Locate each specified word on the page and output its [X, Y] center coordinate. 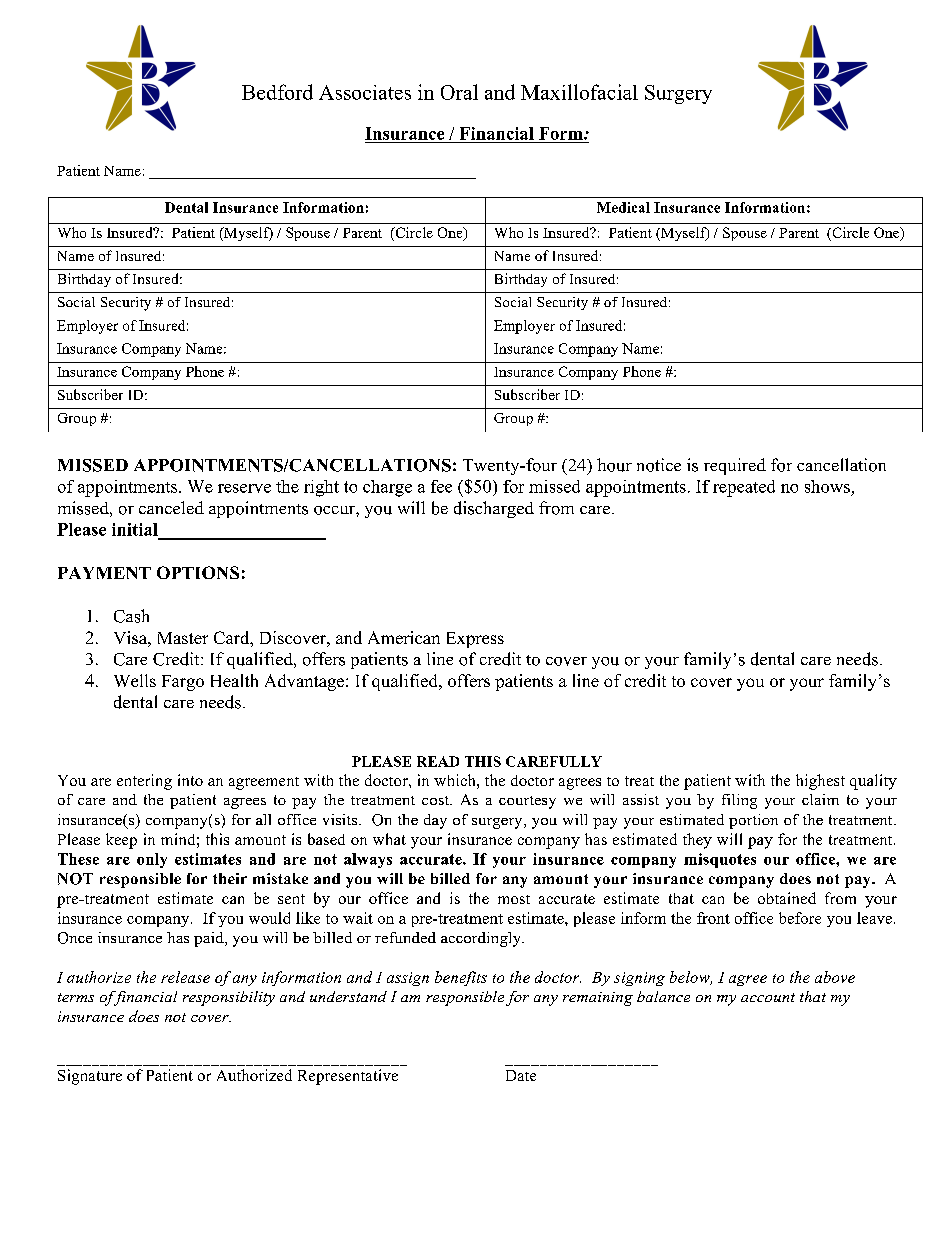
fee [441, 486]
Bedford [277, 92]
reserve [244, 488]
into [190, 780]
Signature [90, 1077]
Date [521, 1075]
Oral [459, 92]
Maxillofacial [579, 92]
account [768, 997]
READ [438, 761]
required [735, 466]
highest [820, 782]
